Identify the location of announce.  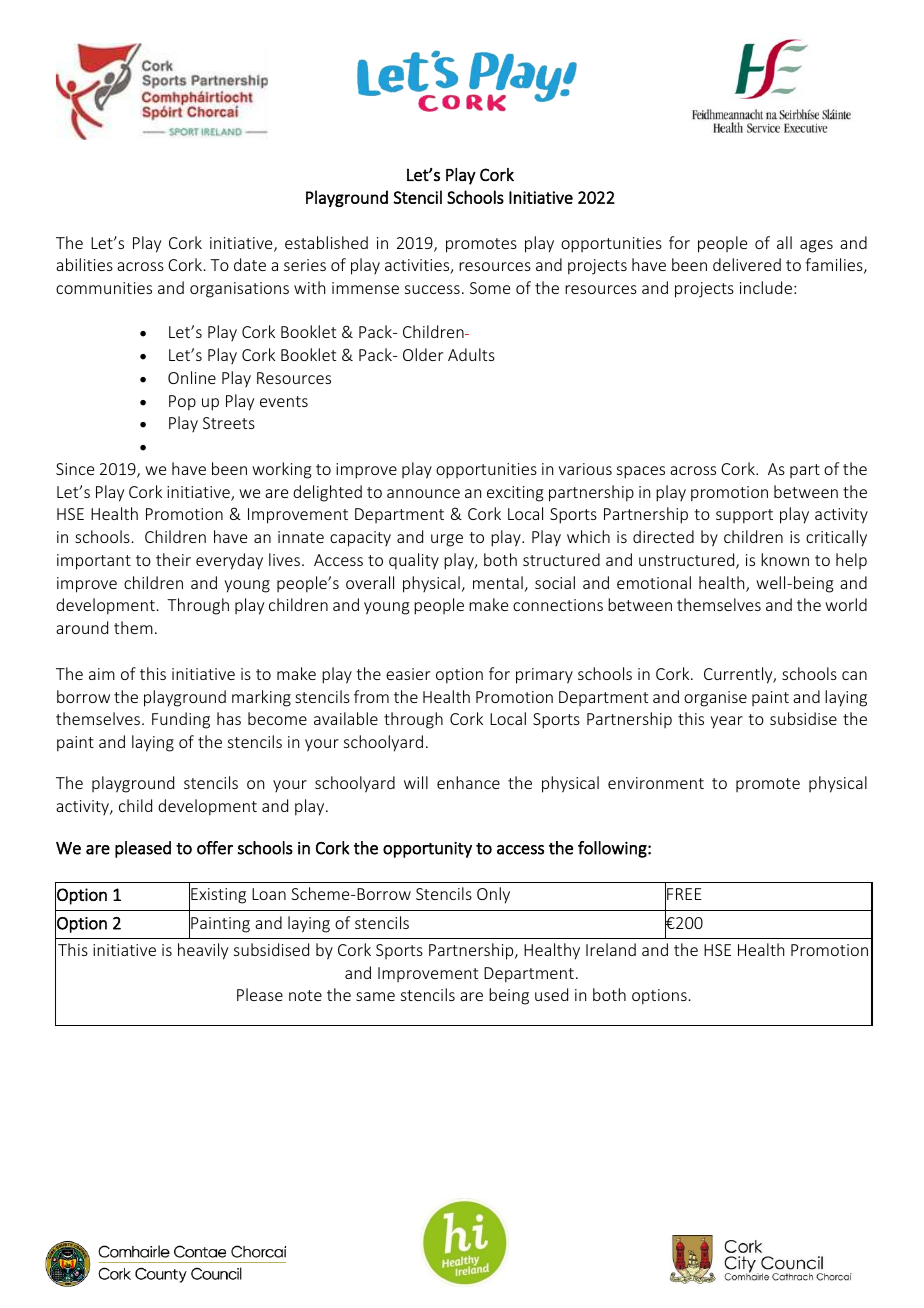
(423, 493).
